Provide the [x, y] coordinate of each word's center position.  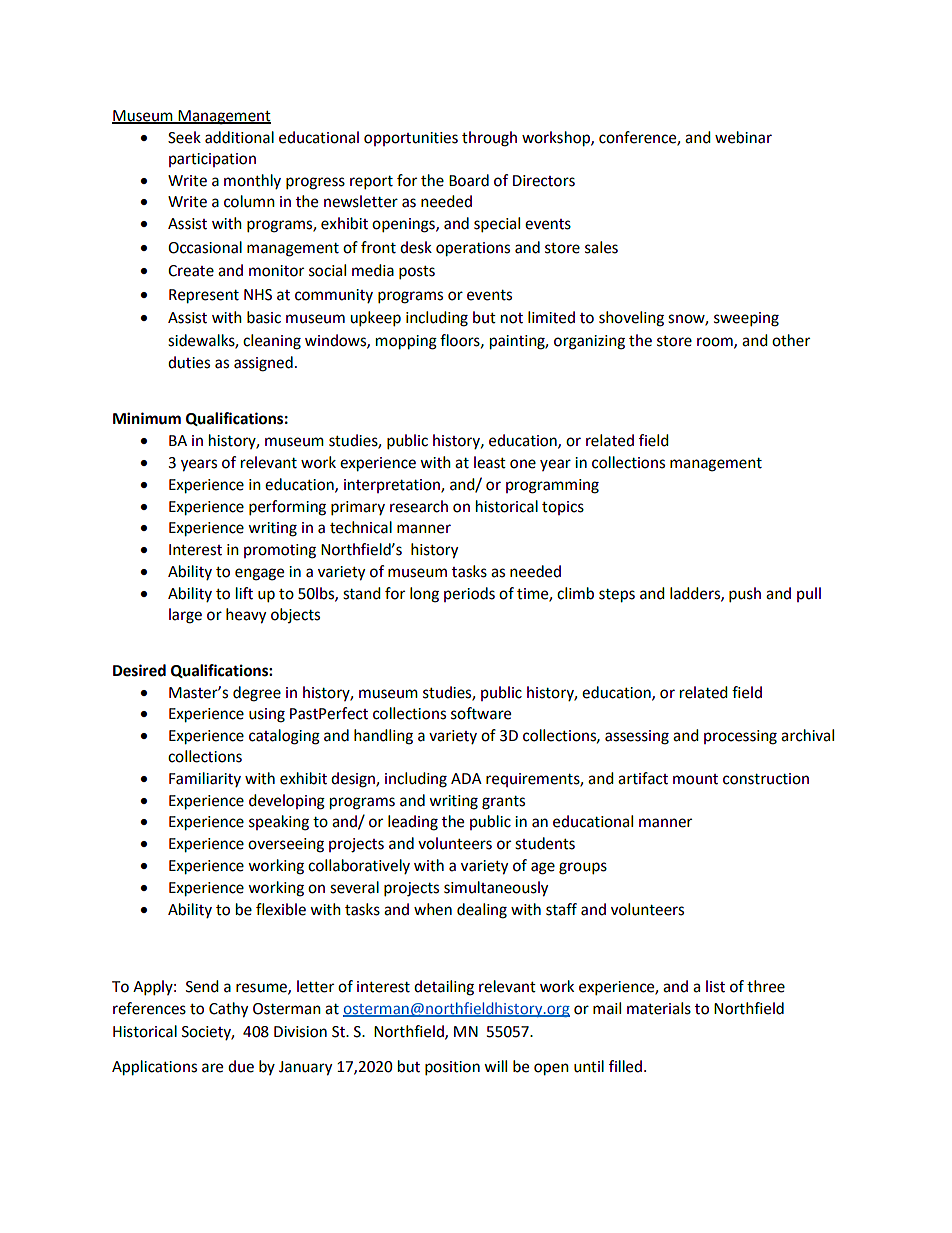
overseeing [286, 845]
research [419, 506]
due [241, 1066]
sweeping [746, 319]
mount [695, 779]
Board [469, 180]
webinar [743, 137]
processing [740, 737]
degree [257, 694]
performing [287, 508]
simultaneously [496, 889]
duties [189, 362]
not [512, 318]
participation [212, 160]
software [481, 713]
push [745, 595]
